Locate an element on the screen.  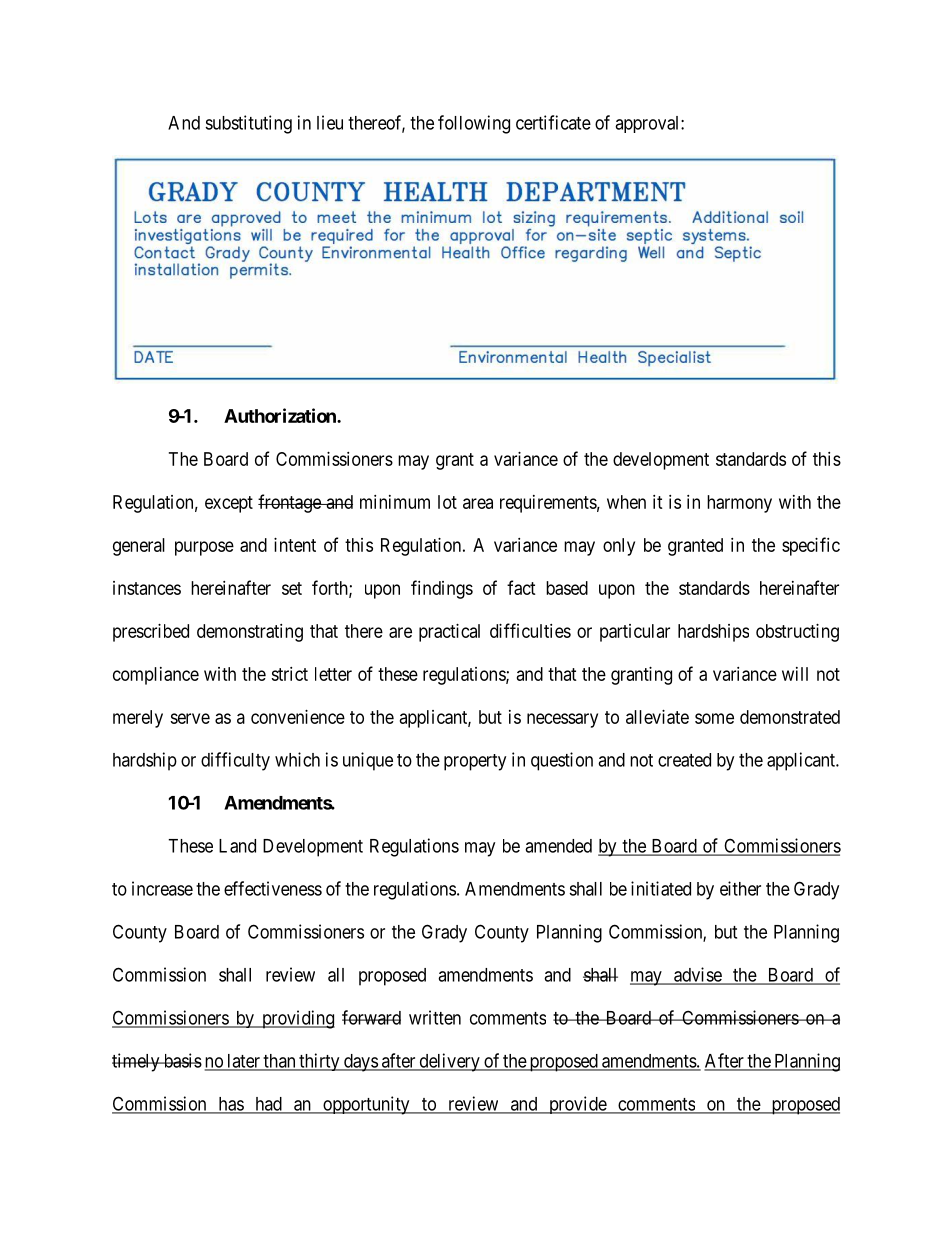
later is located at coordinates (243, 1062).
